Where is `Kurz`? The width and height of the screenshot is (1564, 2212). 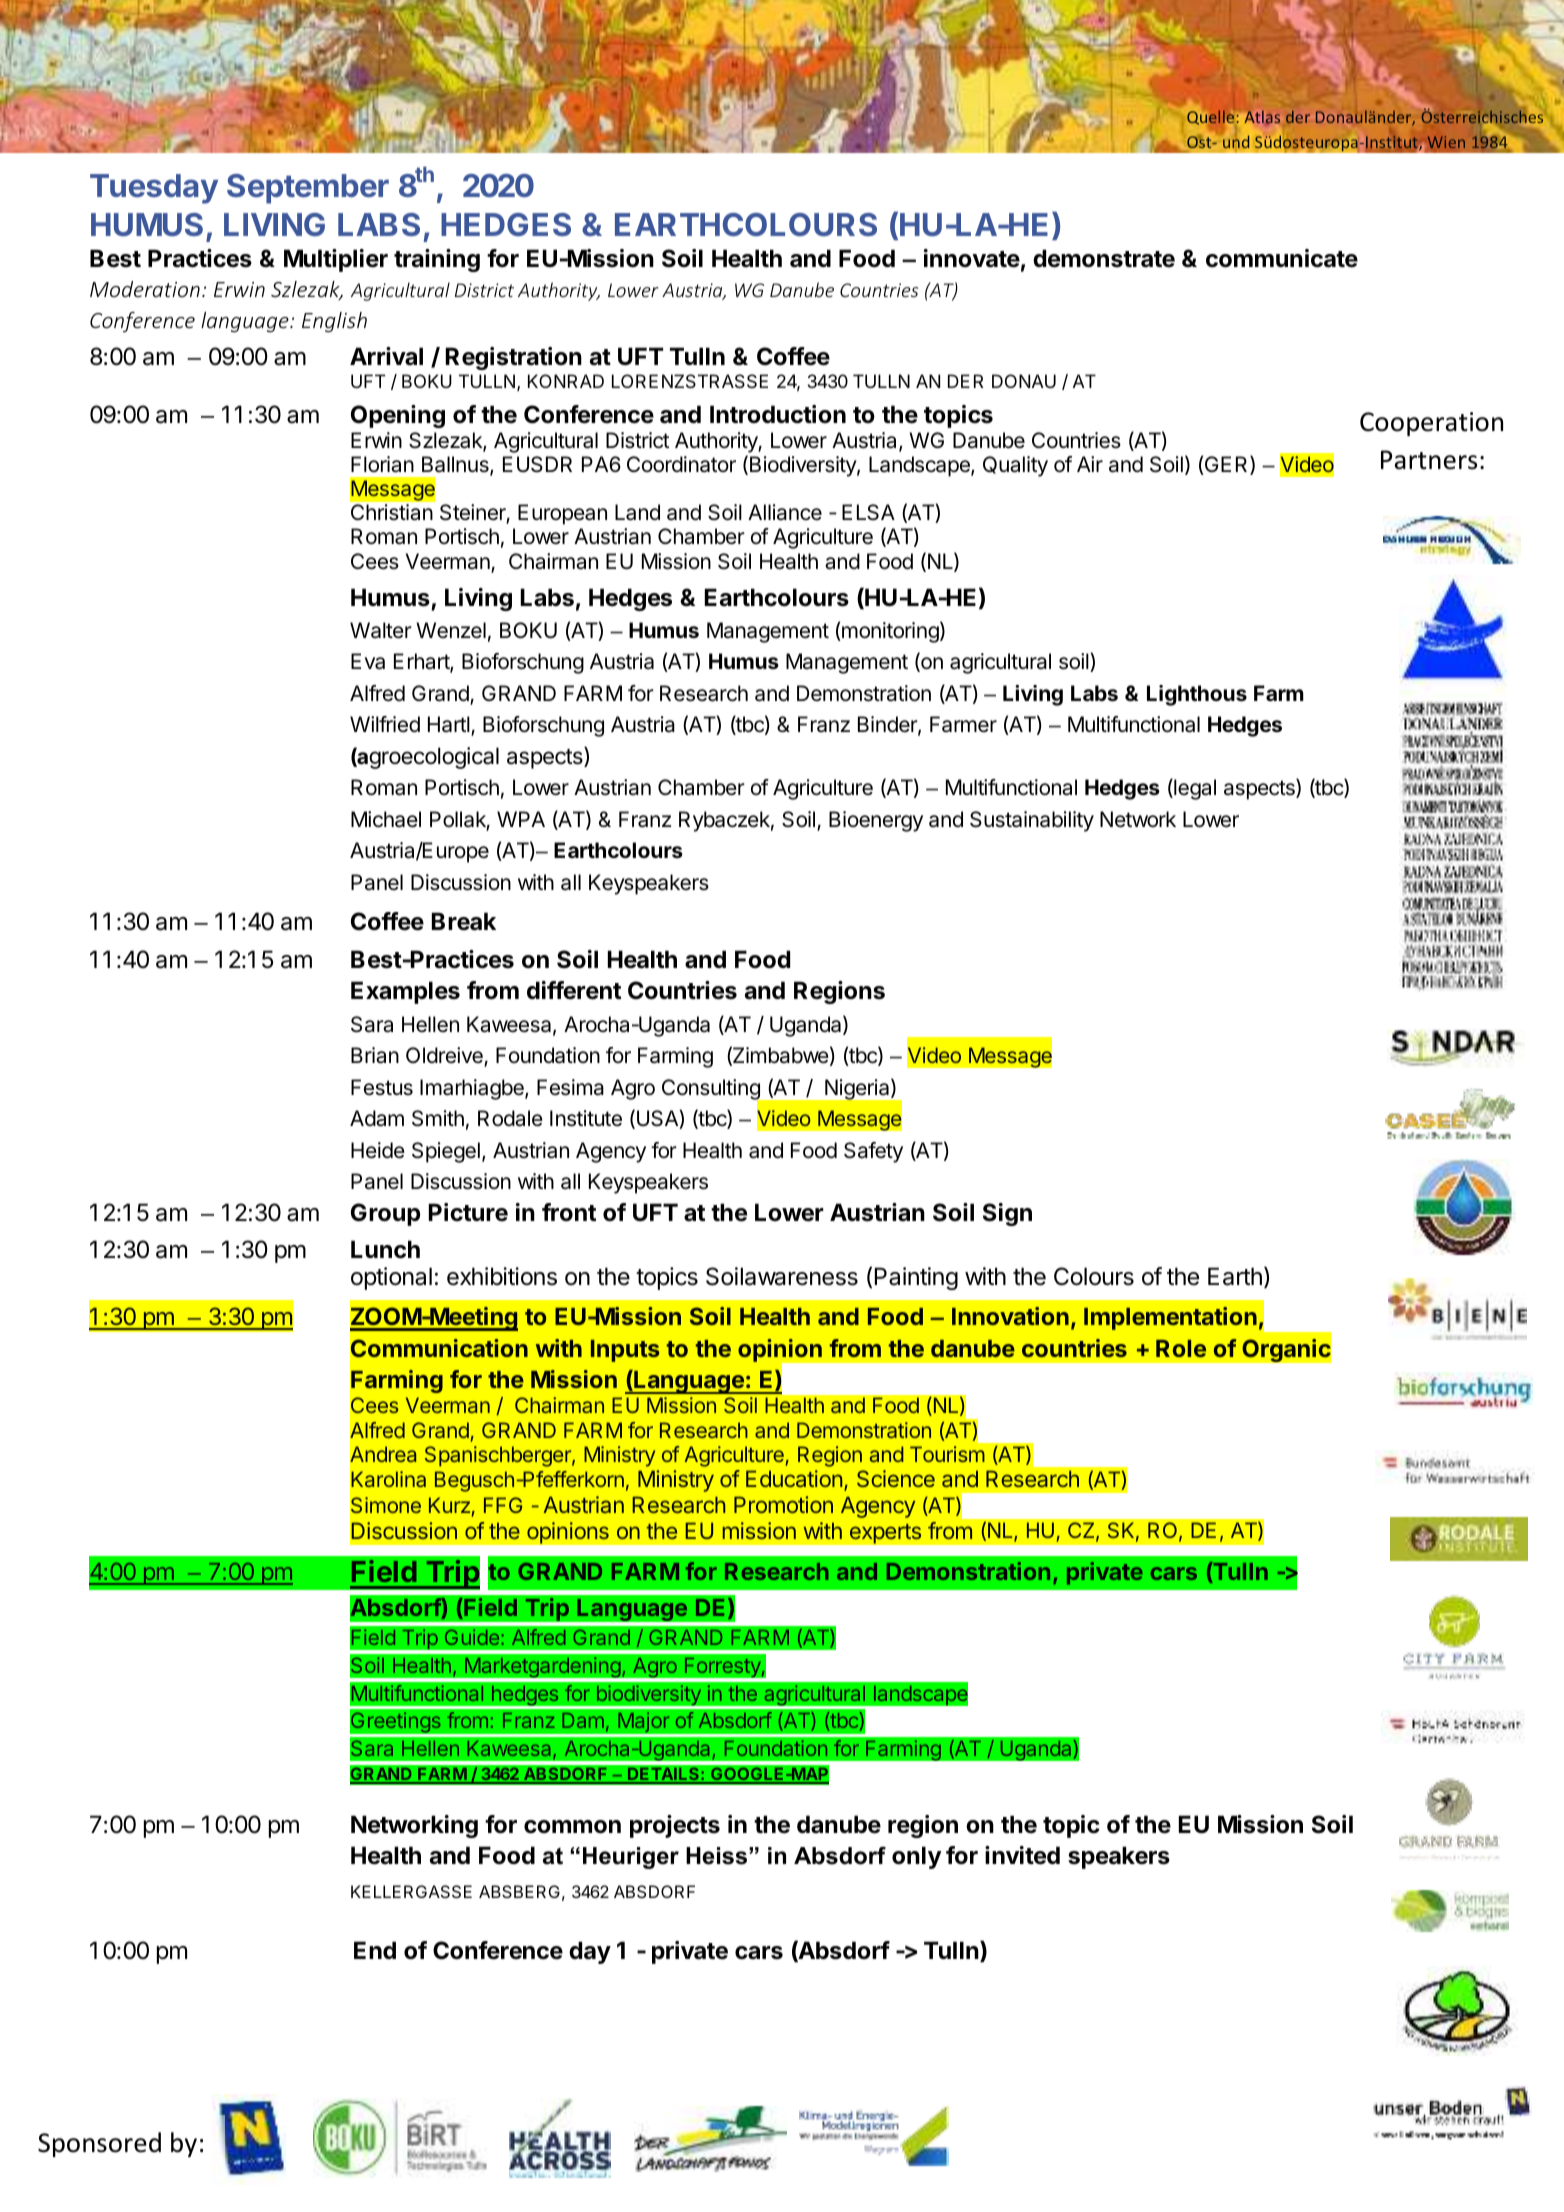 Kurz is located at coordinates (449, 1505).
